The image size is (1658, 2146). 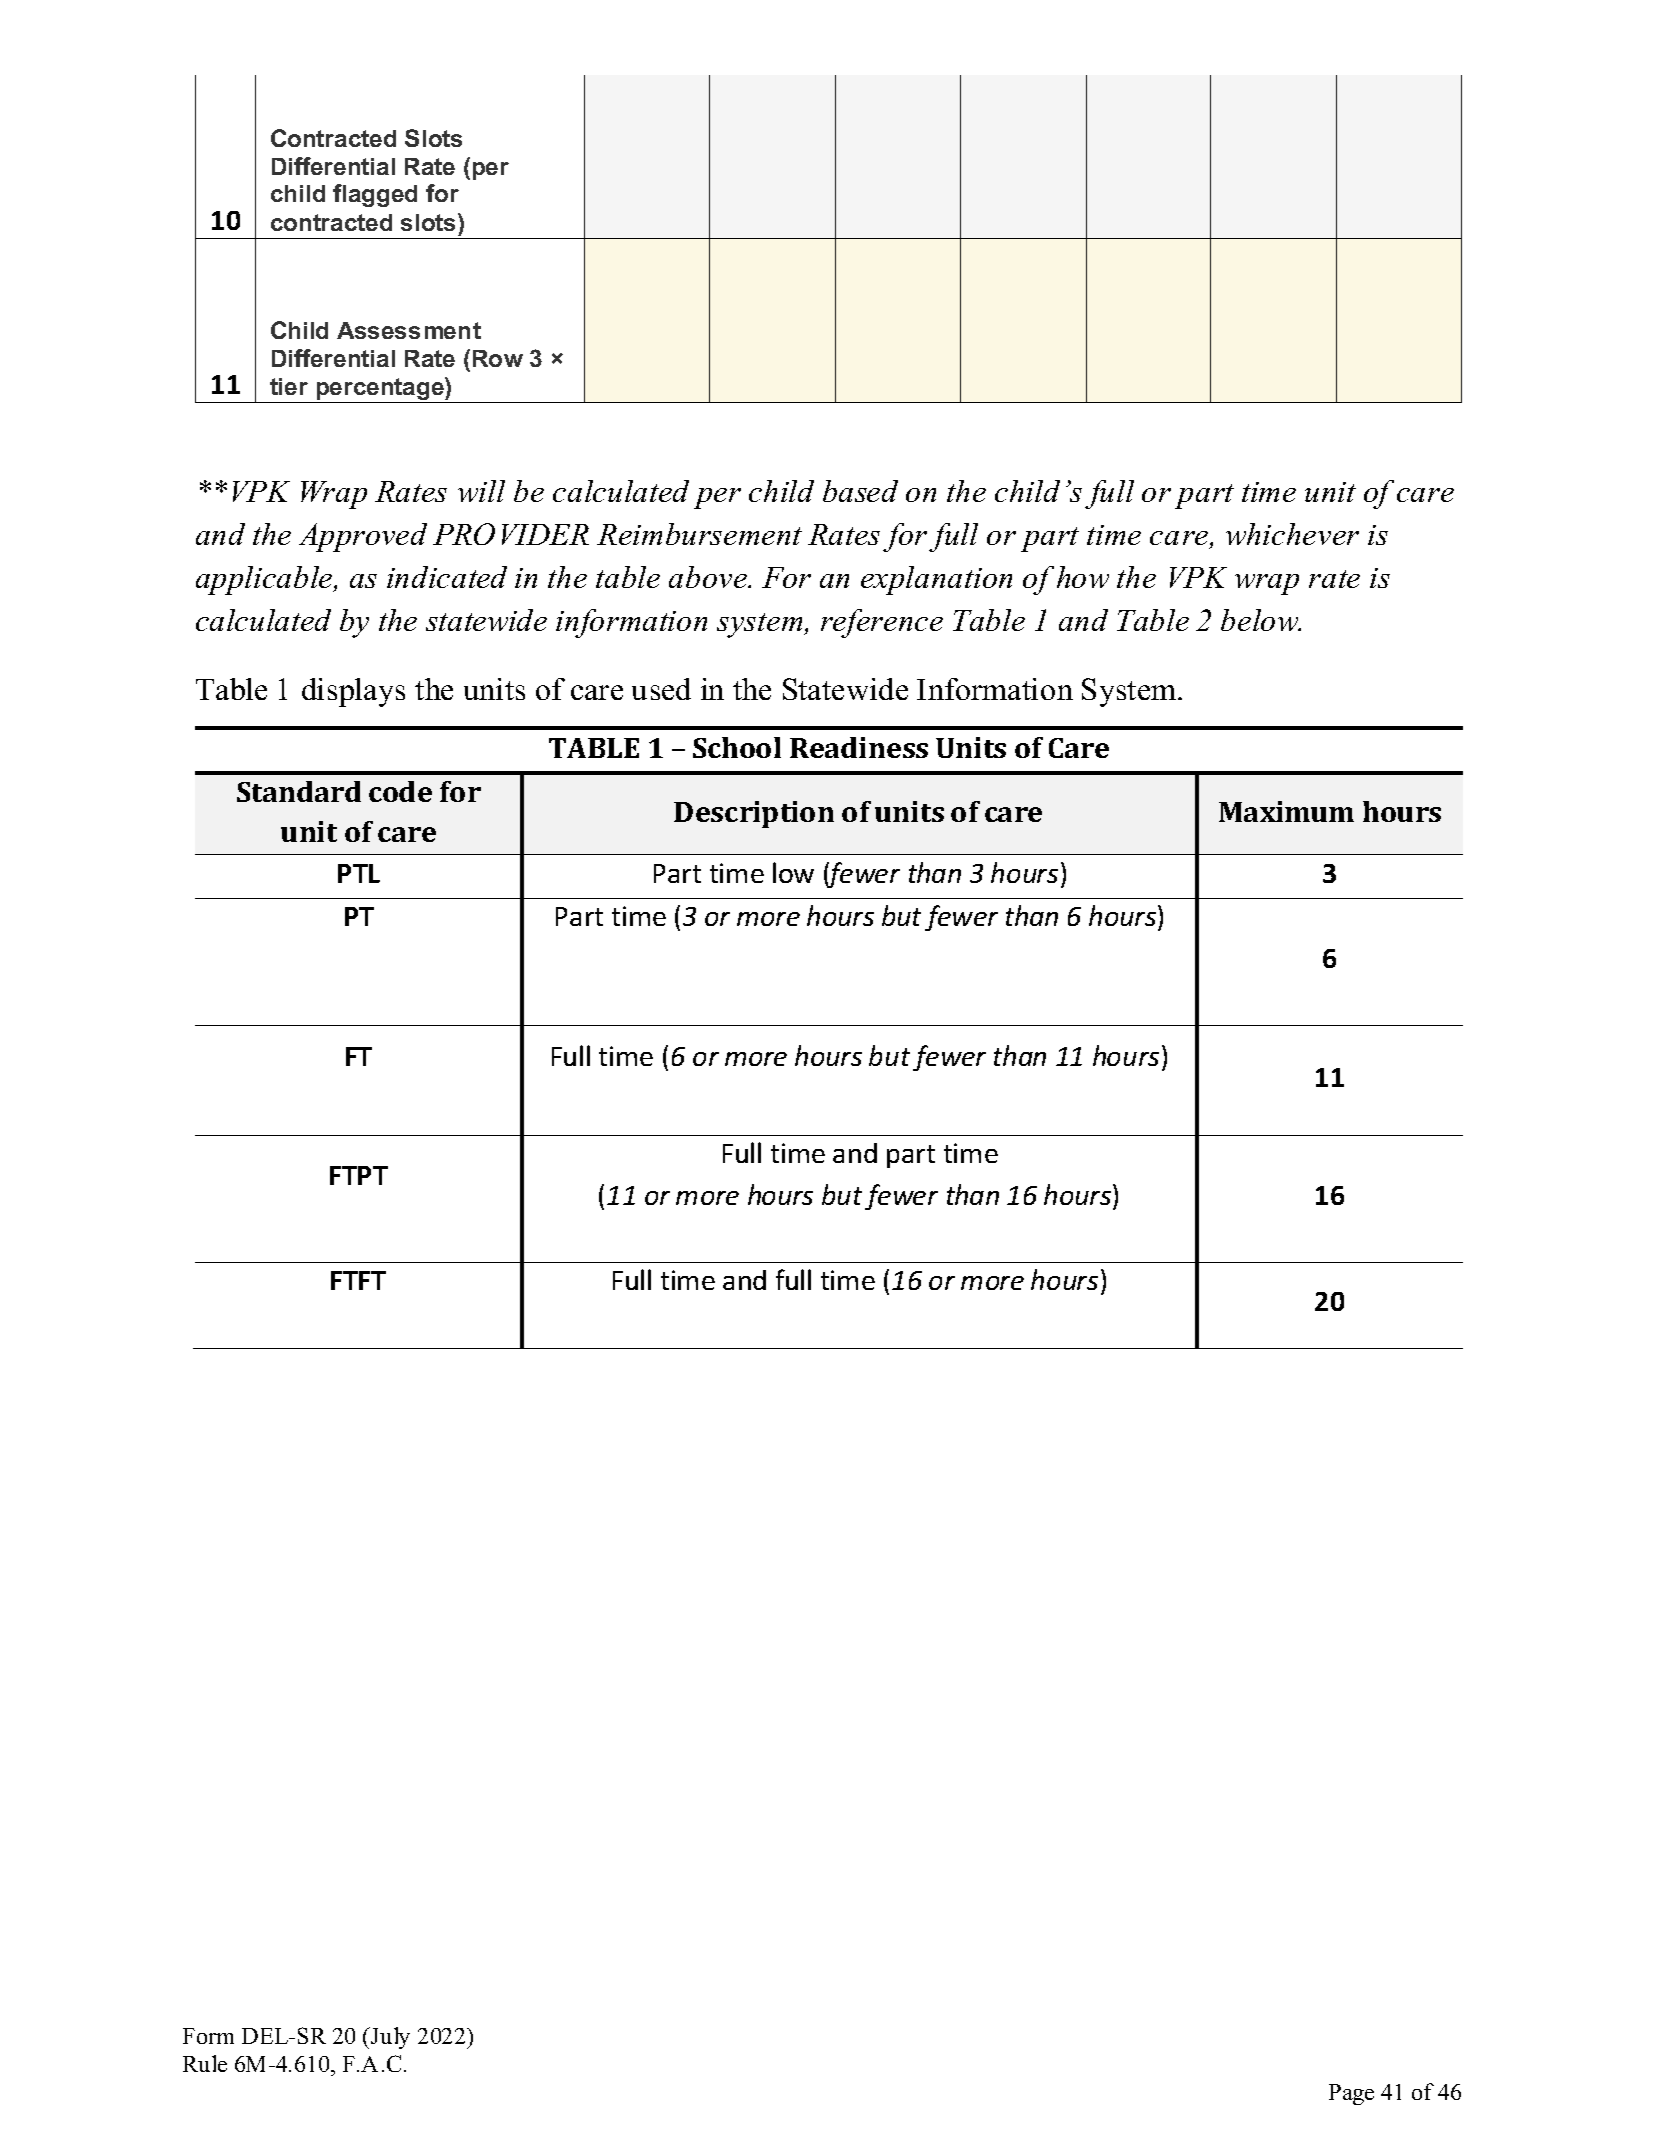 I want to click on flagged, so click(x=375, y=195).
